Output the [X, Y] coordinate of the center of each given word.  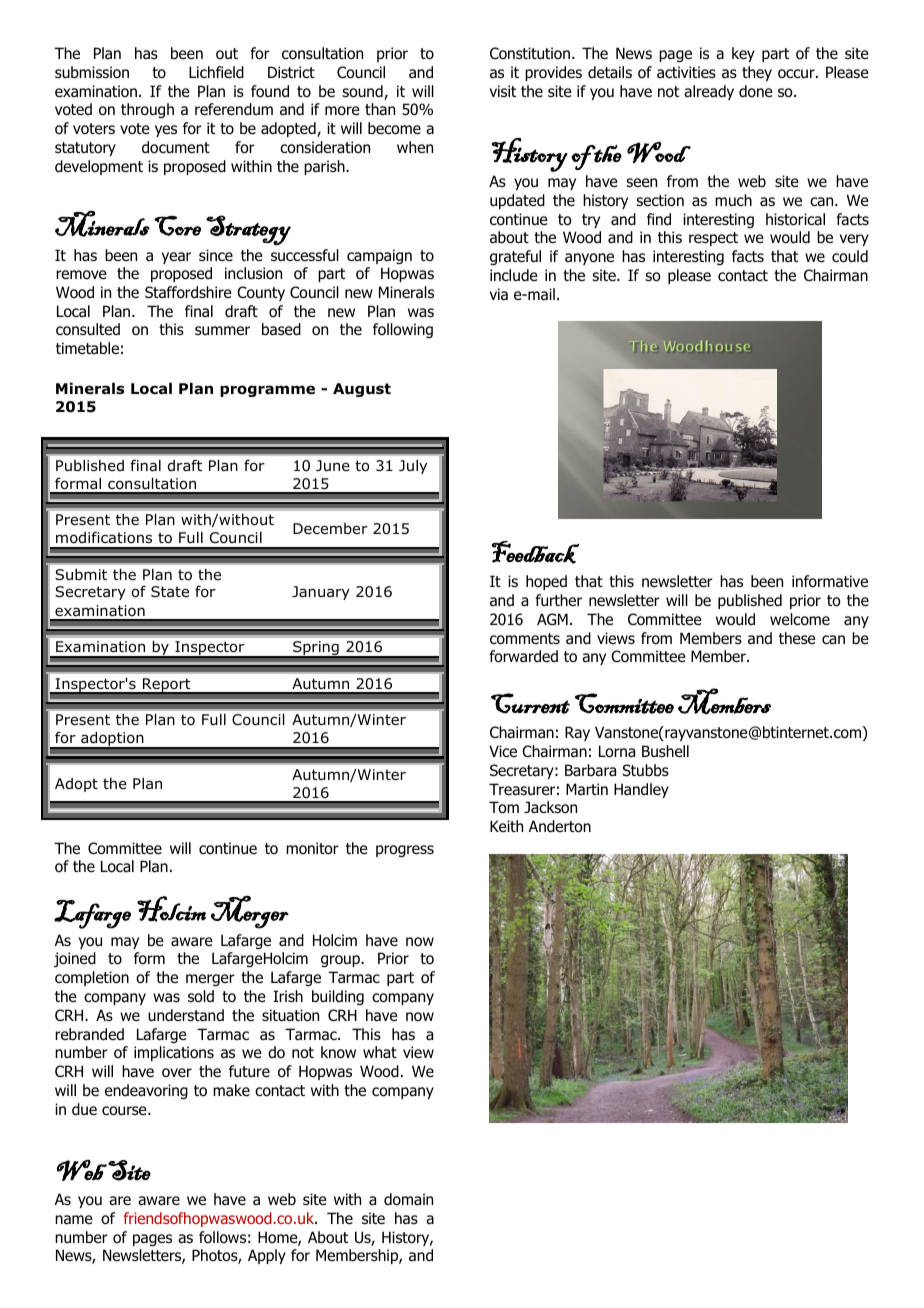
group [341, 961]
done [756, 91]
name [74, 1220]
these [797, 638]
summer [222, 330]
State [170, 592]
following [403, 330]
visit [503, 91]
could [850, 256]
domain [408, 1199]
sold [201, 996]
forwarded [523, 656]
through [147, 110]
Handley [641, 790]
